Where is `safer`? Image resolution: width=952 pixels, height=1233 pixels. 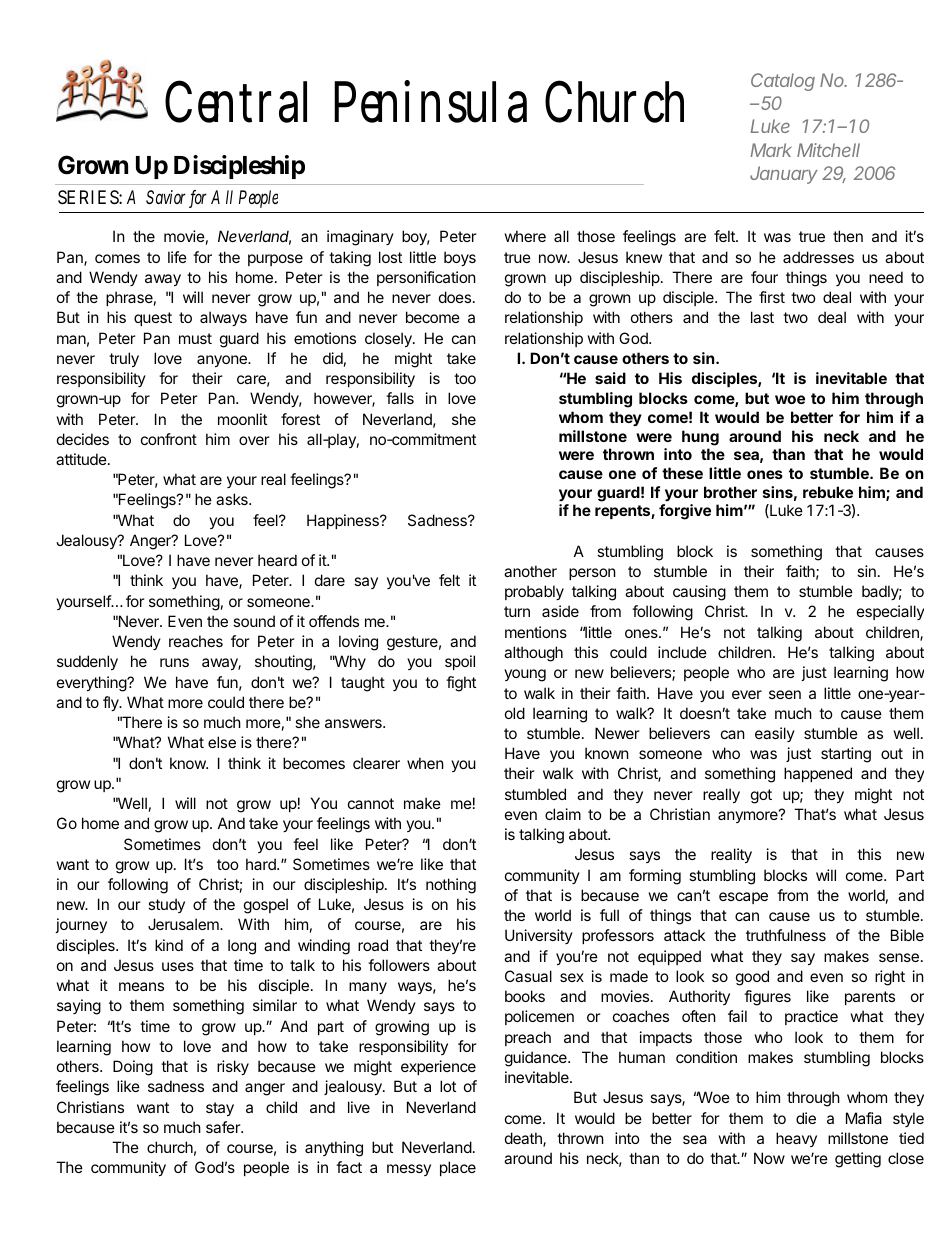 safer is located at coordinates (224, 1127).
